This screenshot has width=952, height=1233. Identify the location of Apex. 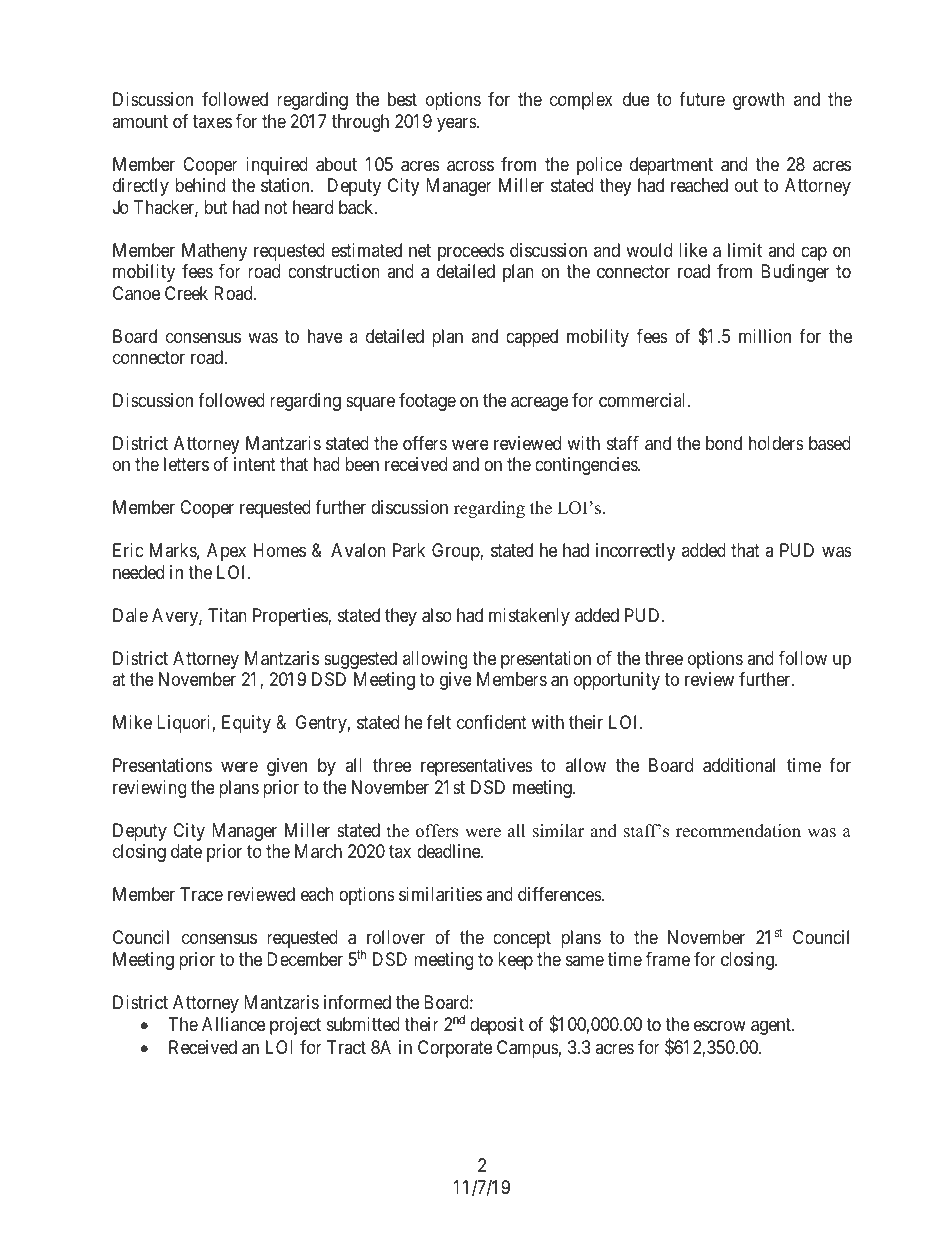
(226, 552).
